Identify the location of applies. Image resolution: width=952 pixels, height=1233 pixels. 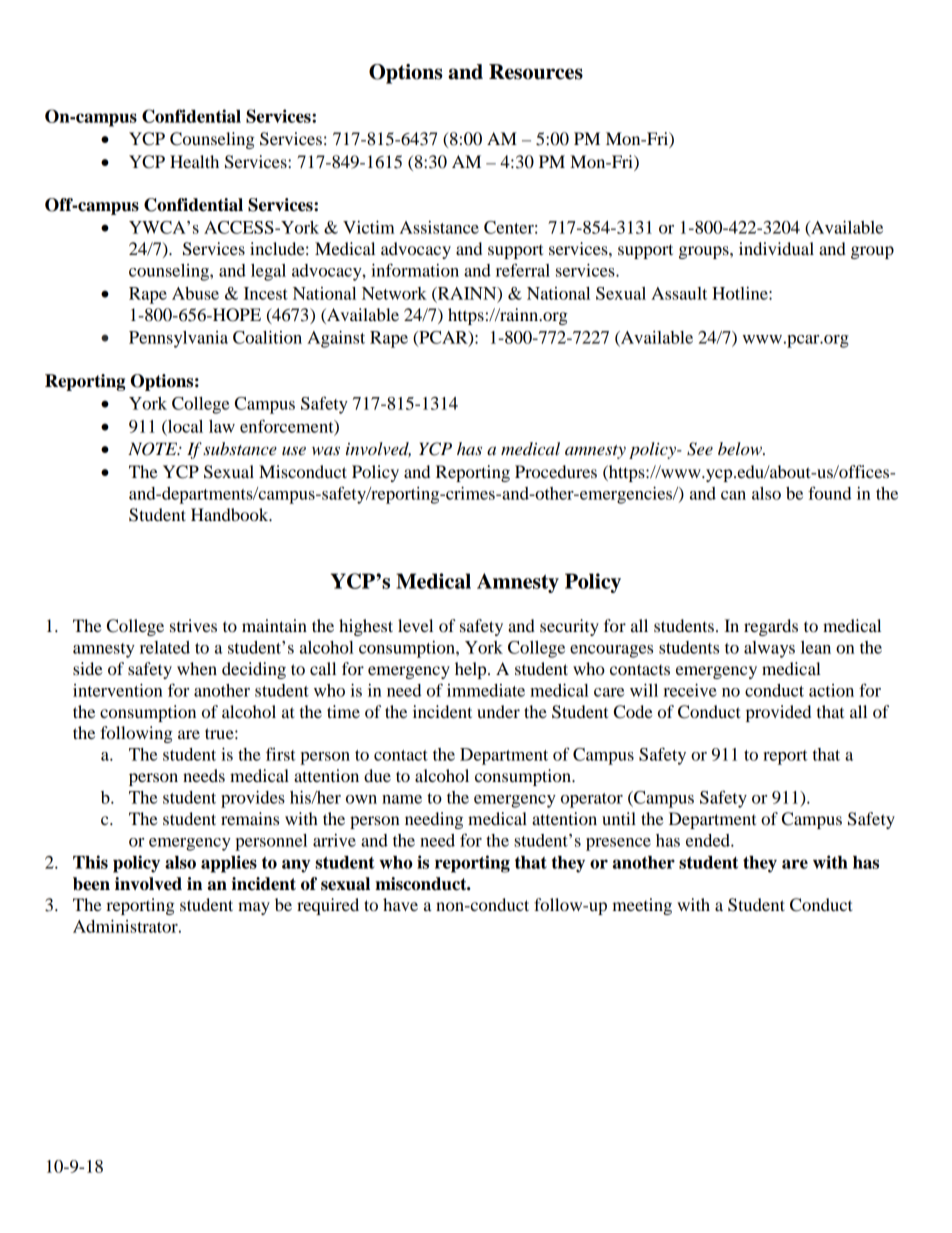
(229, 864).
